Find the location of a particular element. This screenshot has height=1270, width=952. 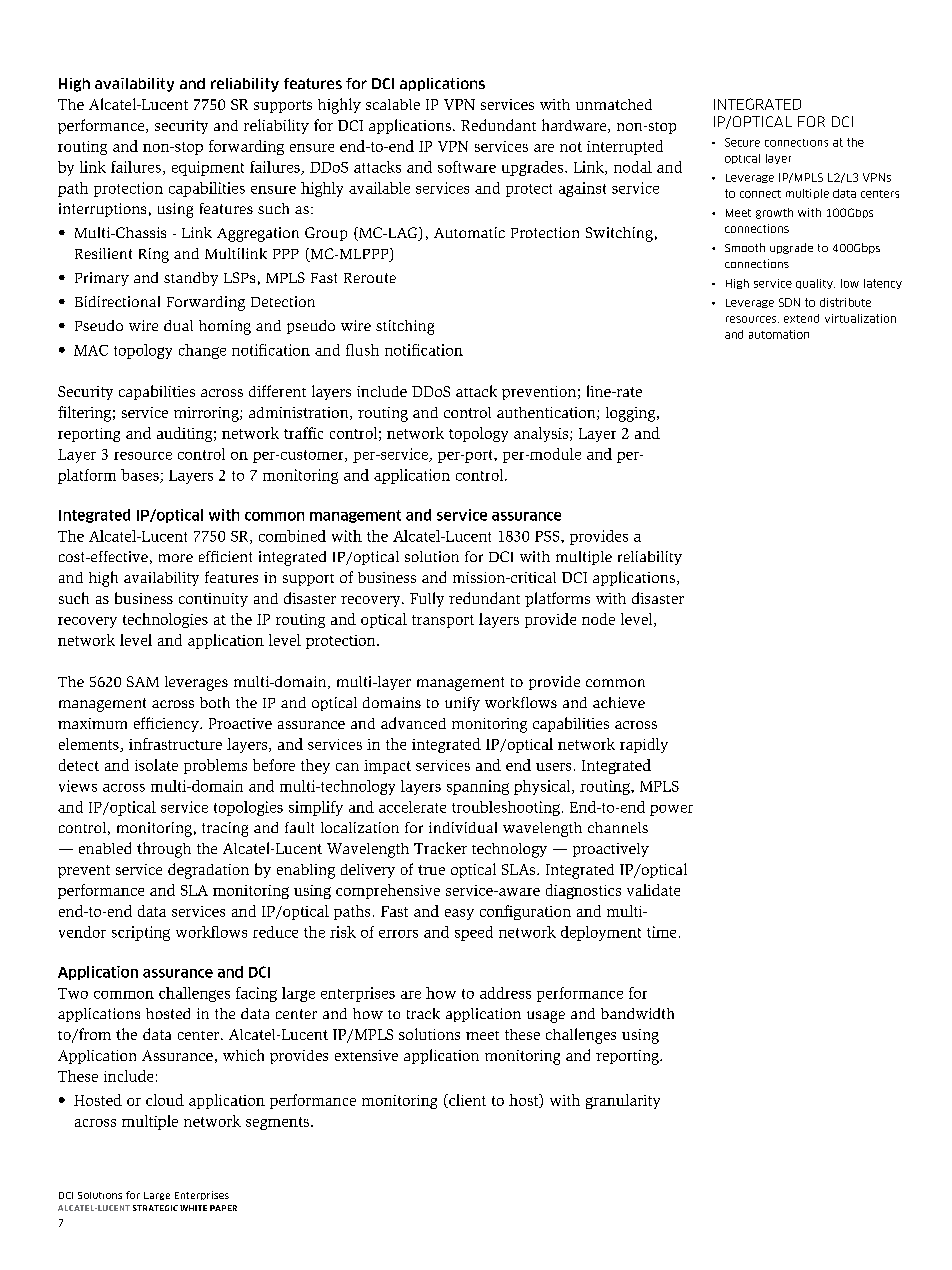

facing is located at coordinates (256, 994).
